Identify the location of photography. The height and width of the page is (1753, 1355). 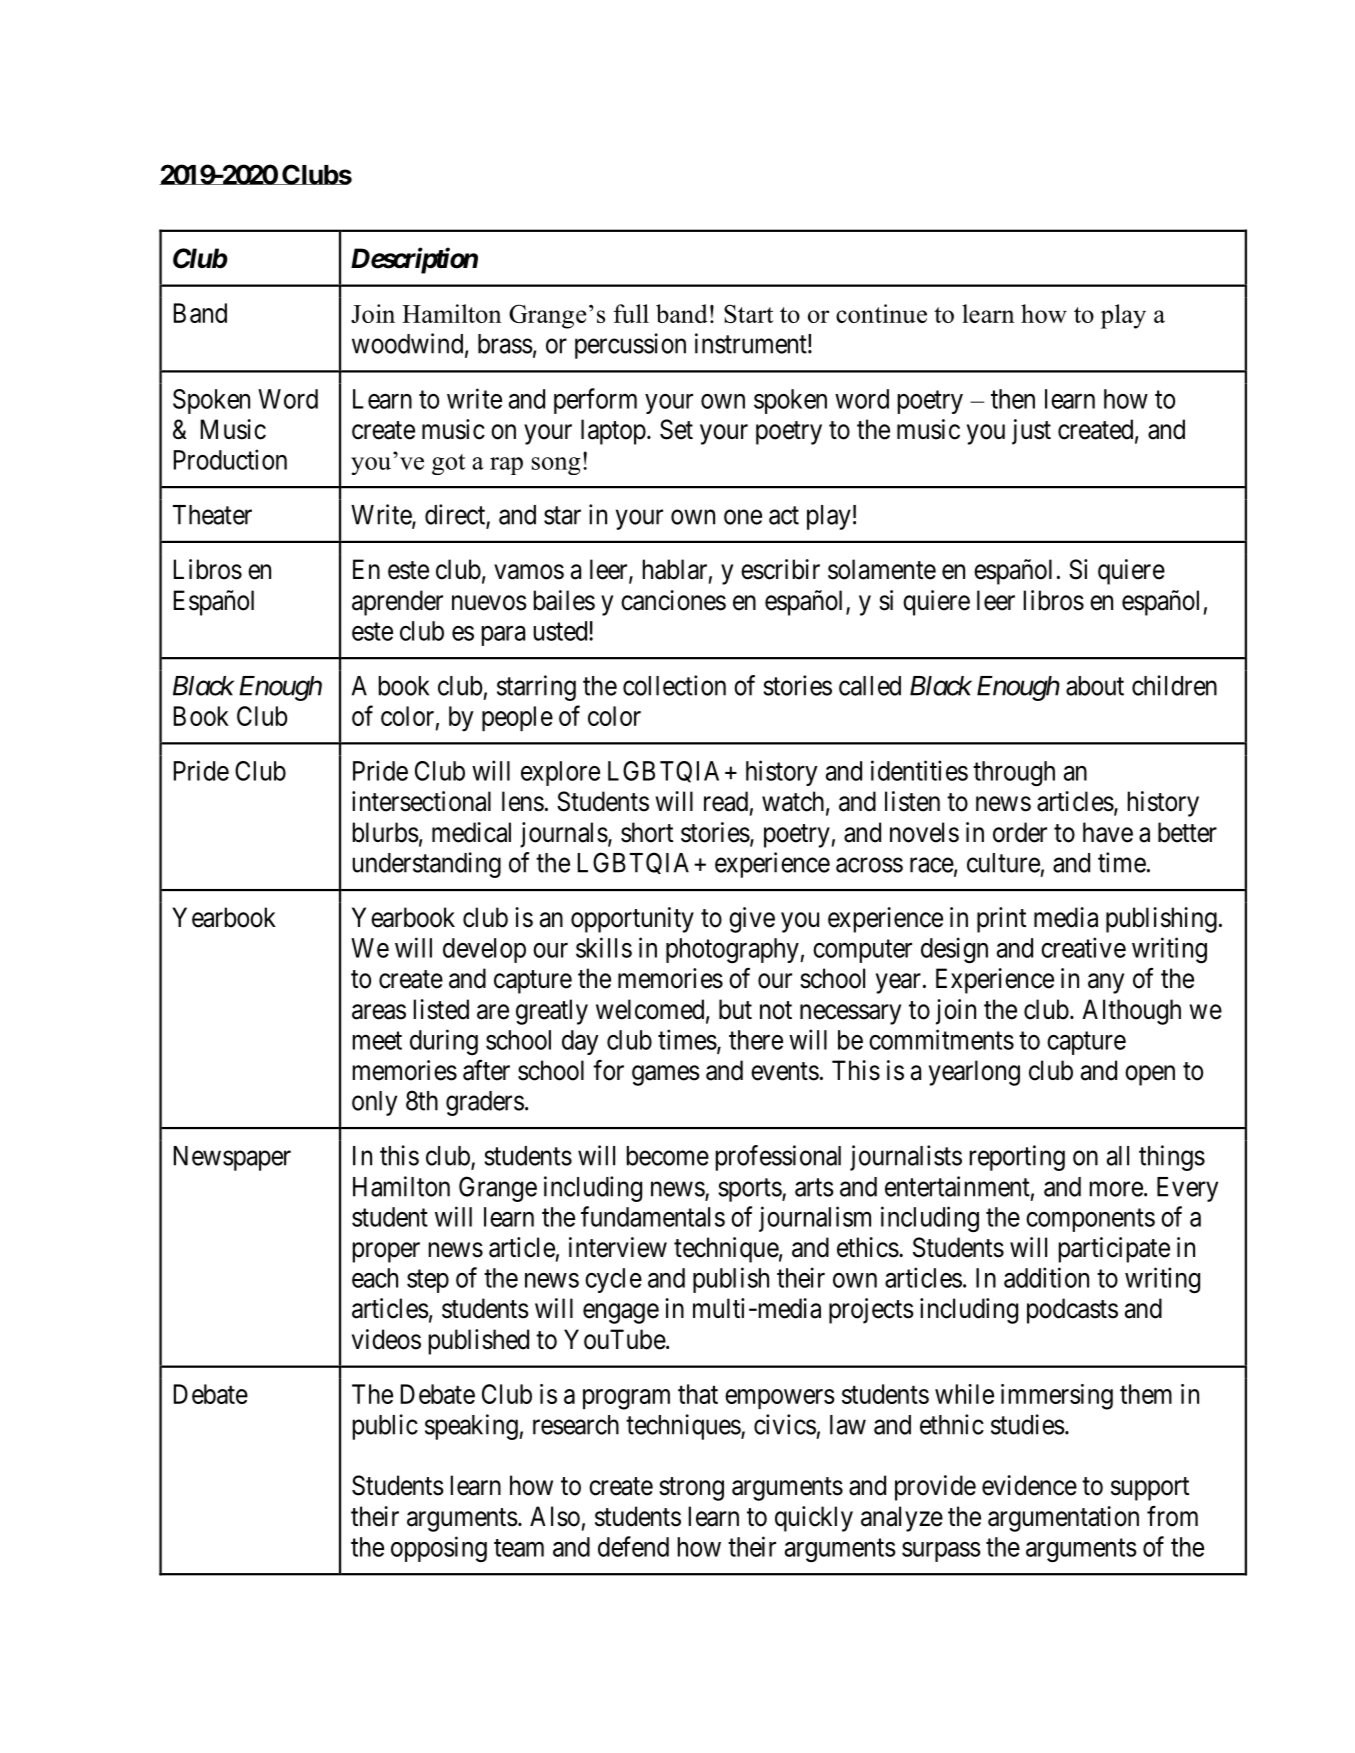
(733, 951).
